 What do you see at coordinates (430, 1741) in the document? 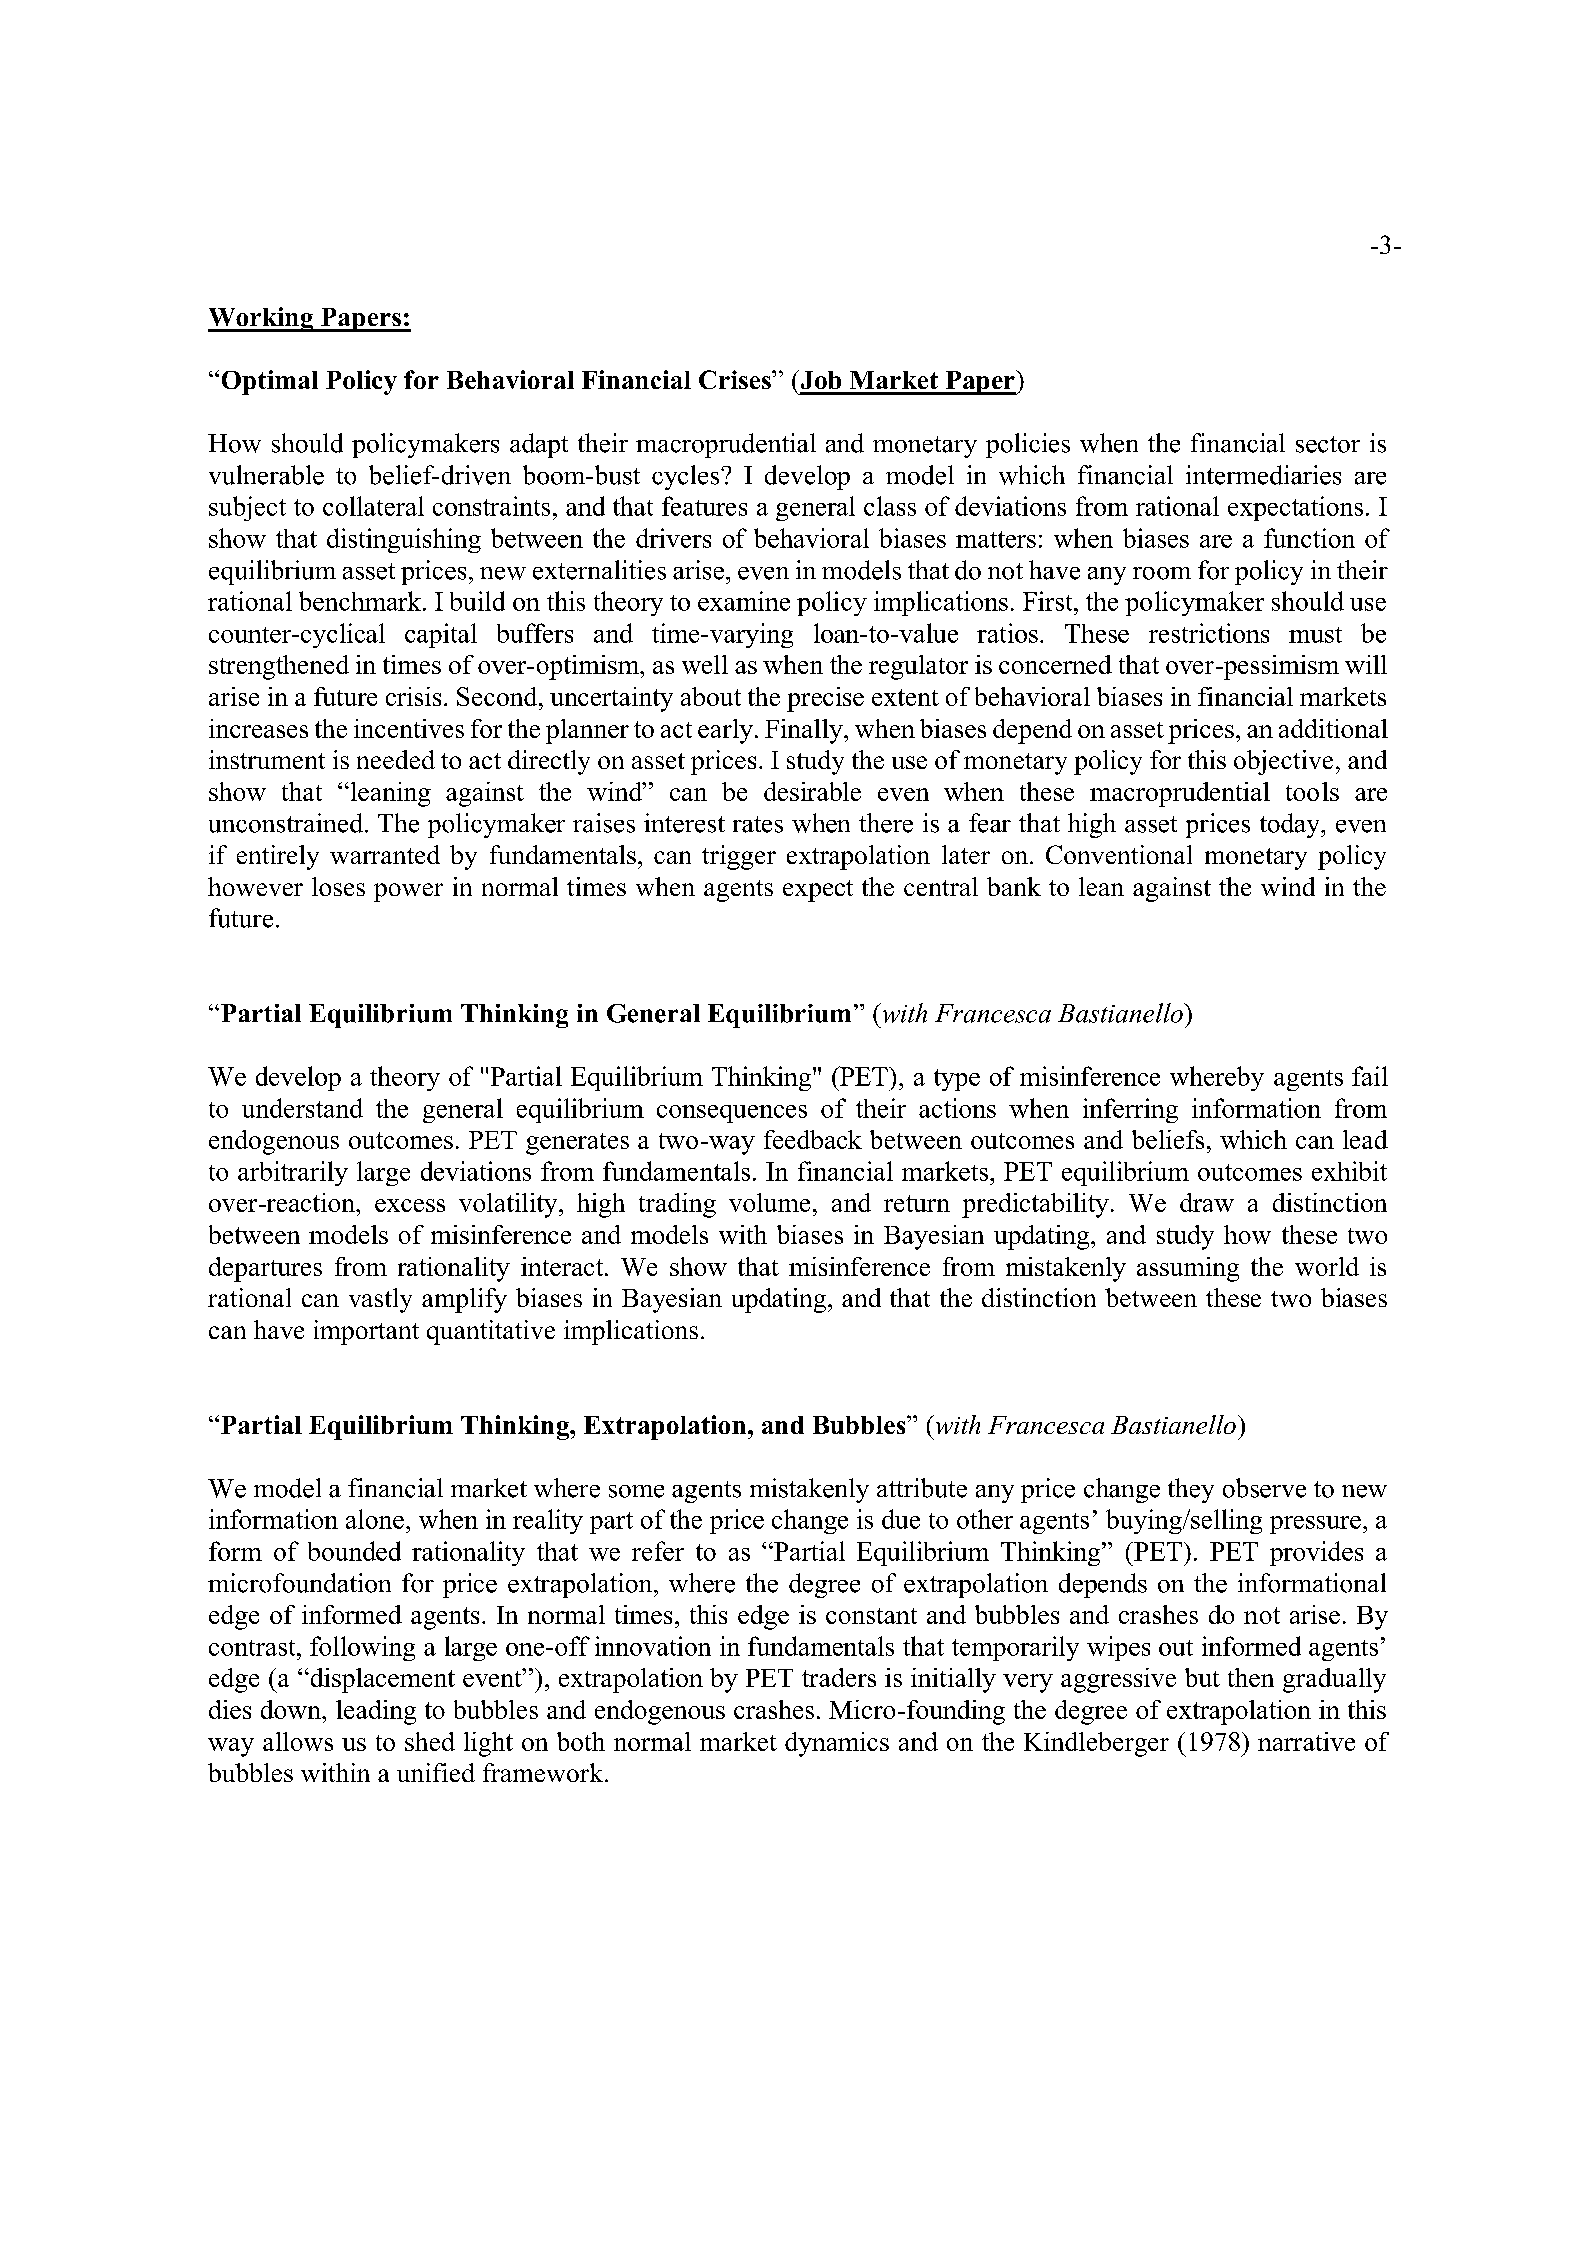
I see `shed` at bounding box center [430, 1741].
